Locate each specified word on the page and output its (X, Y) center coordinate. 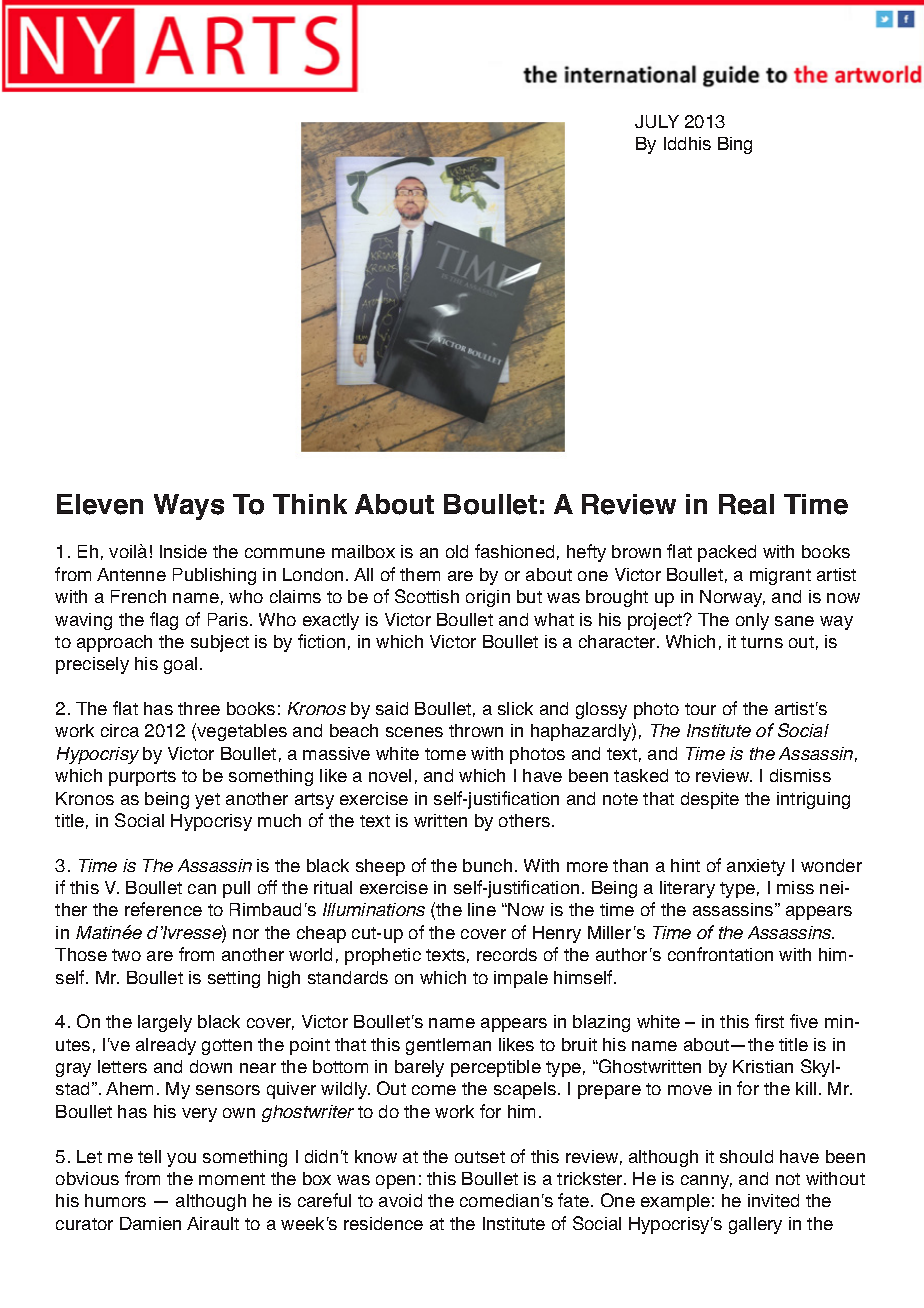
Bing (735, 145)
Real (746, 504)
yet (207, 801)
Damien (150, 1223)
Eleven (100, 504)
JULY (657, 121)
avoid (400, 1200)
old (457, 551)
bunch (487, 865)
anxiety (756, 867)
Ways (189, 507)
